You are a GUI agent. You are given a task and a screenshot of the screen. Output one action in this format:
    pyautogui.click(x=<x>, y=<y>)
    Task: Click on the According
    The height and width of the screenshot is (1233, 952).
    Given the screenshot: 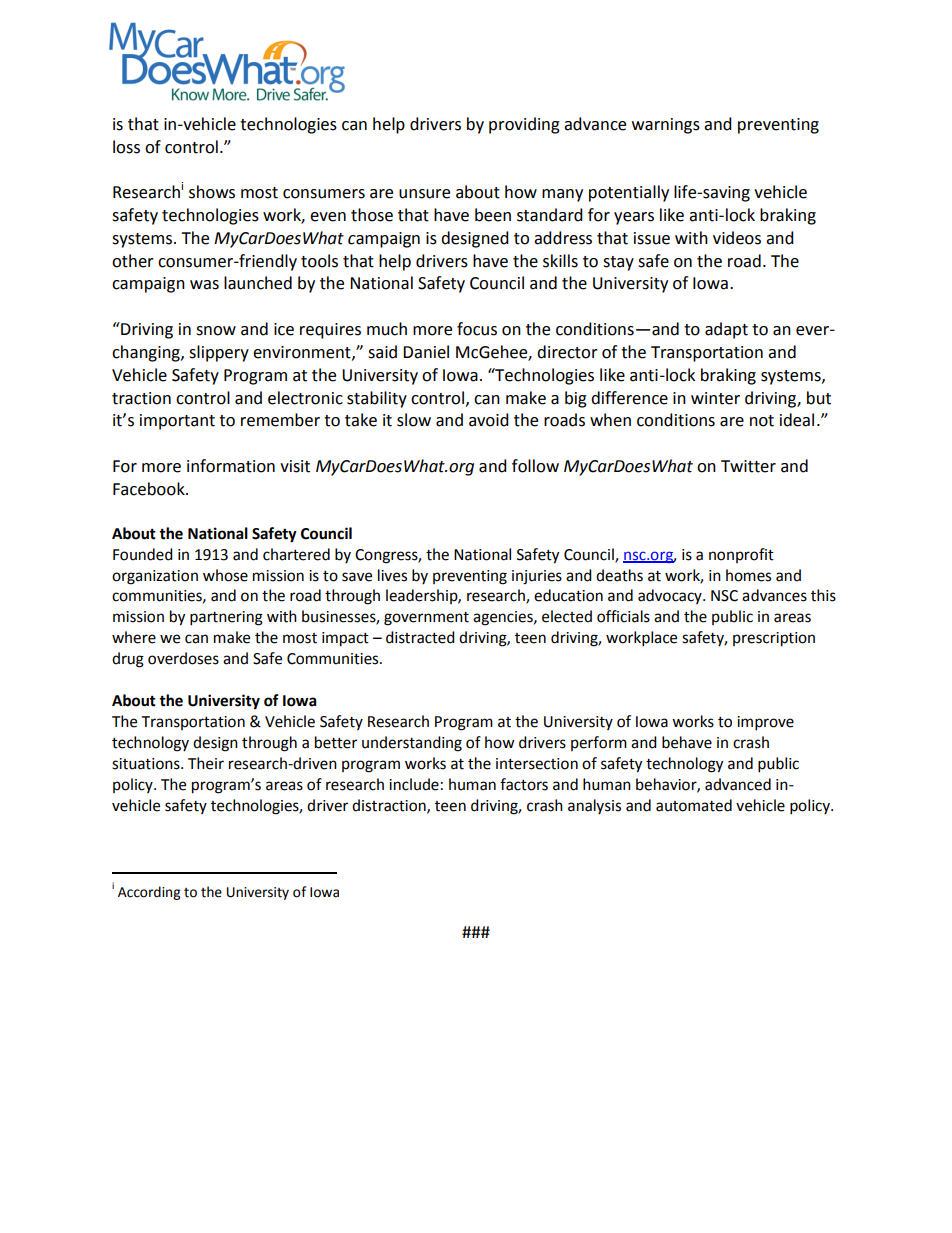 What is the action you would take?
    pyautogui.click(x=149, y=893)
